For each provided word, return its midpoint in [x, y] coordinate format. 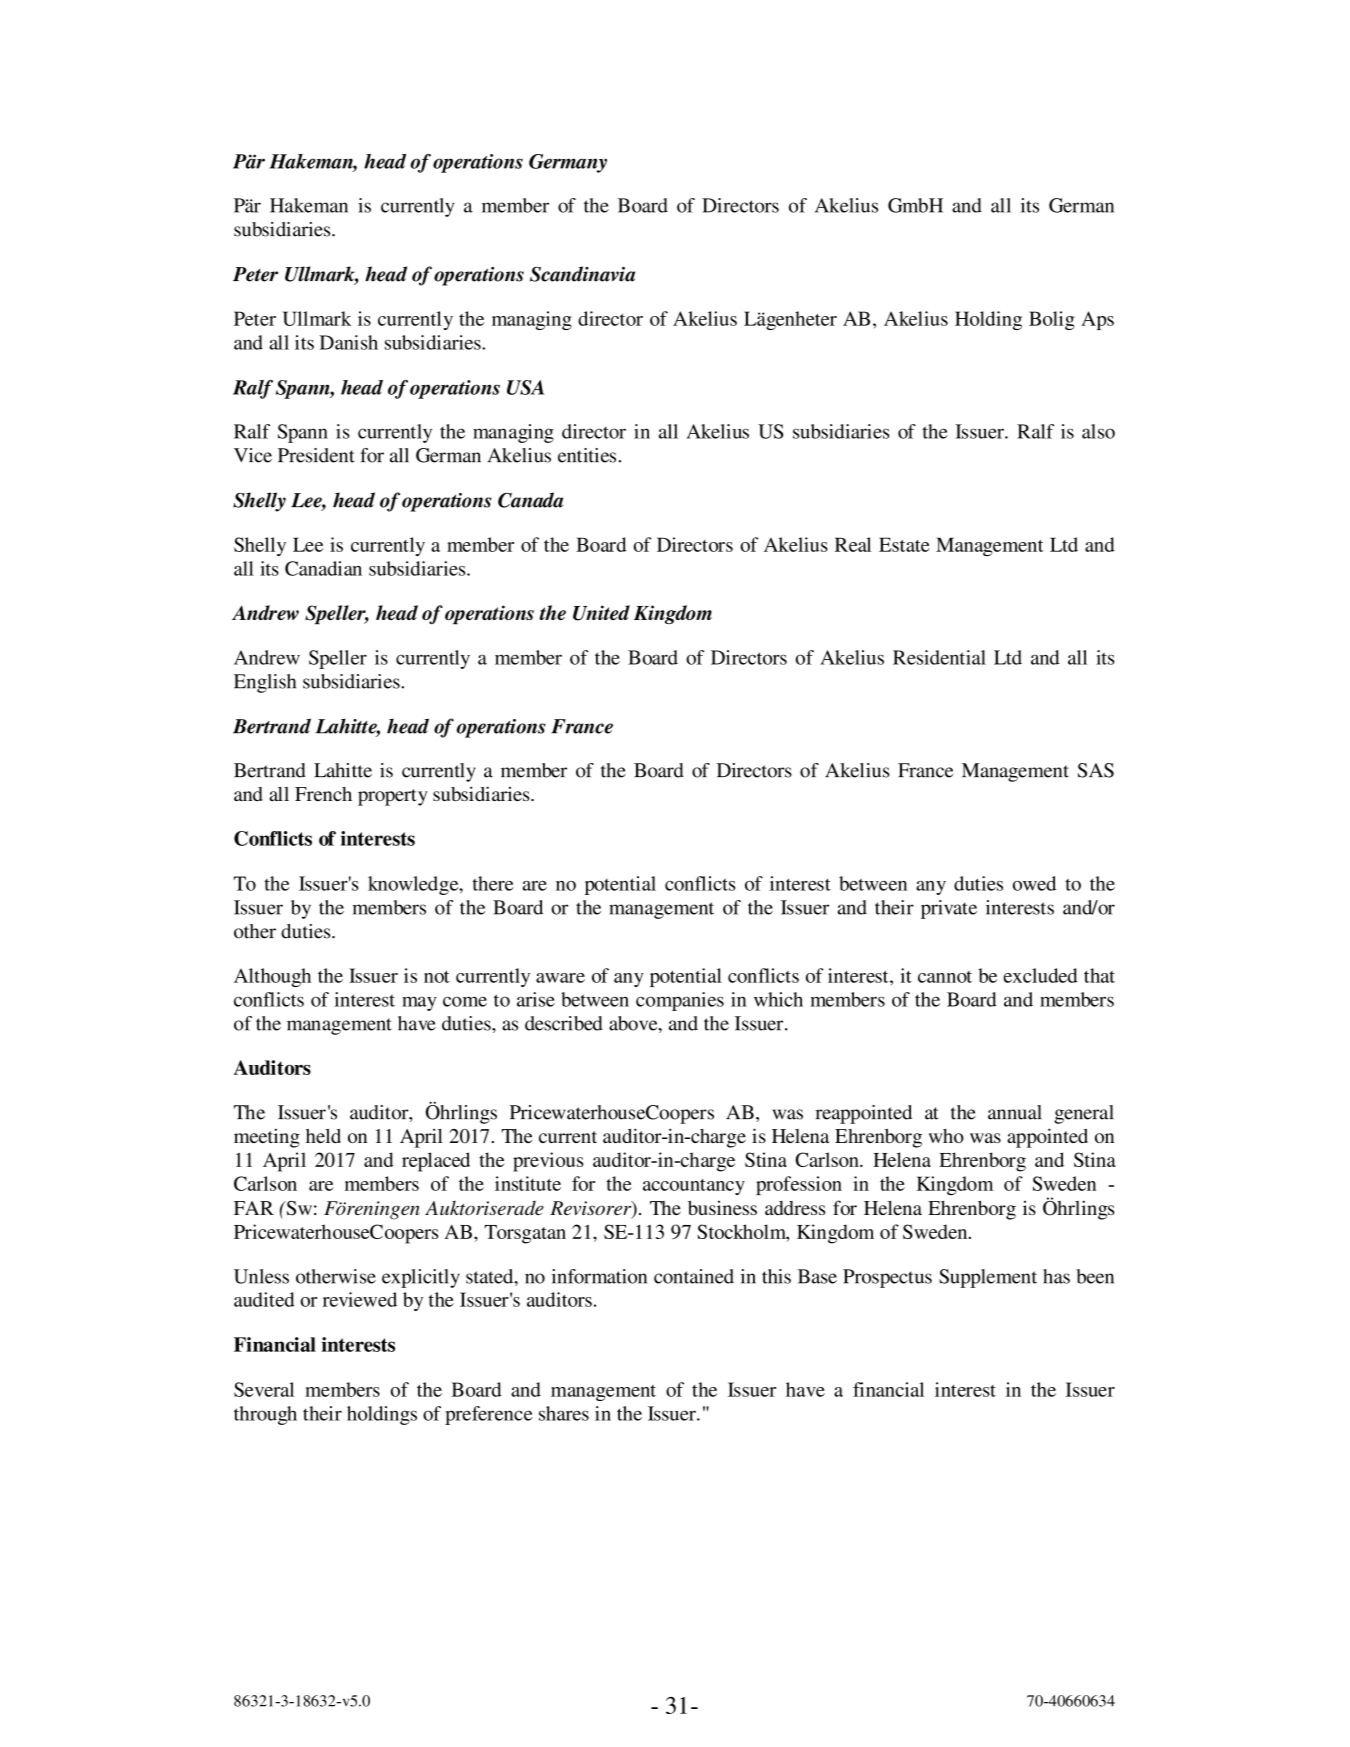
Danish [349, 342]
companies [680, 1001]
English [265, 683]
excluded [1040, 975]
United [601, 613]
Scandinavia [582, 274]
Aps [1097, 320]
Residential [939, 657]
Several [264, 1389]
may [419, 1003]
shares [564, 1413]
